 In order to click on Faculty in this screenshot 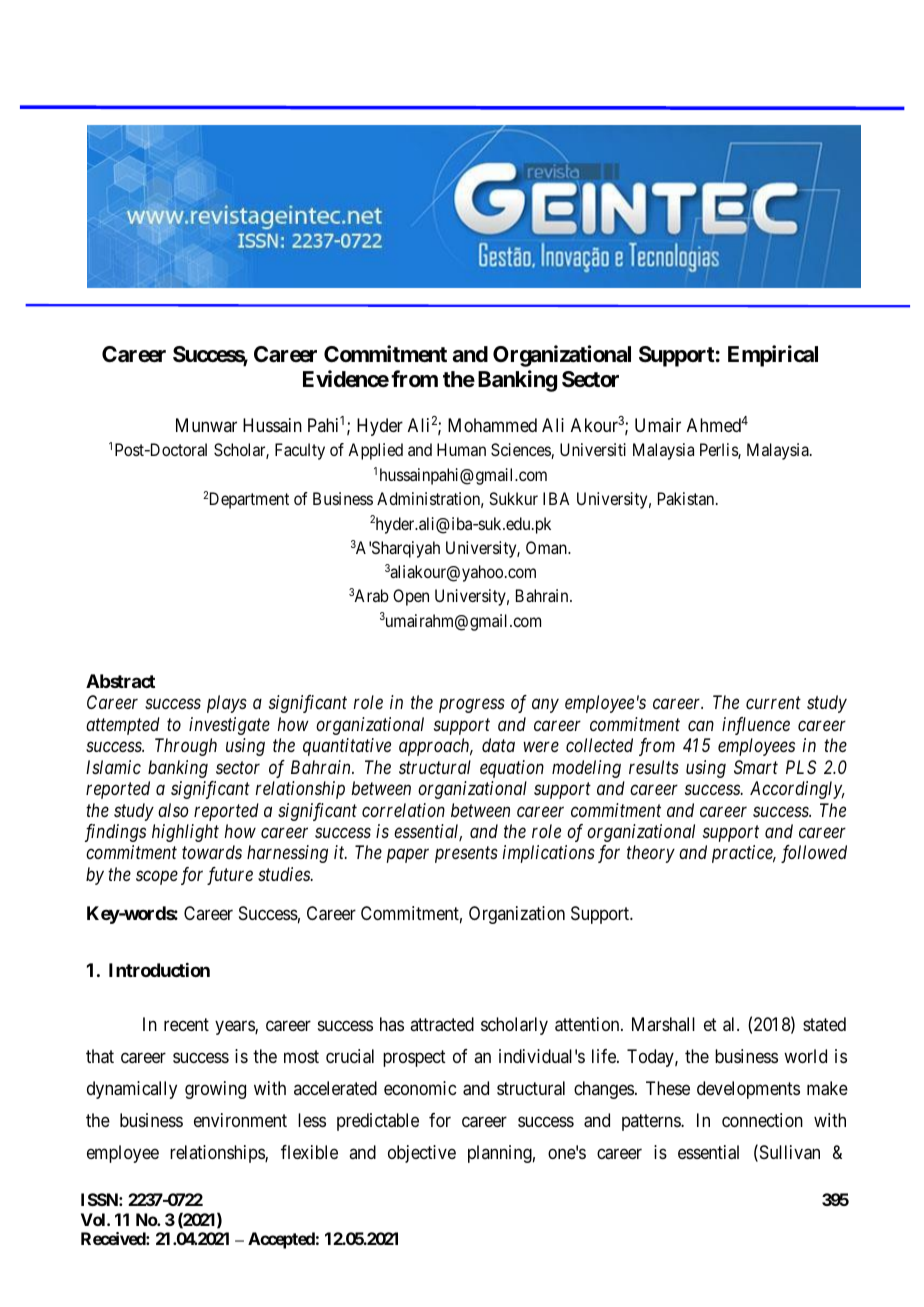, I will do `click(300, 451)`.
